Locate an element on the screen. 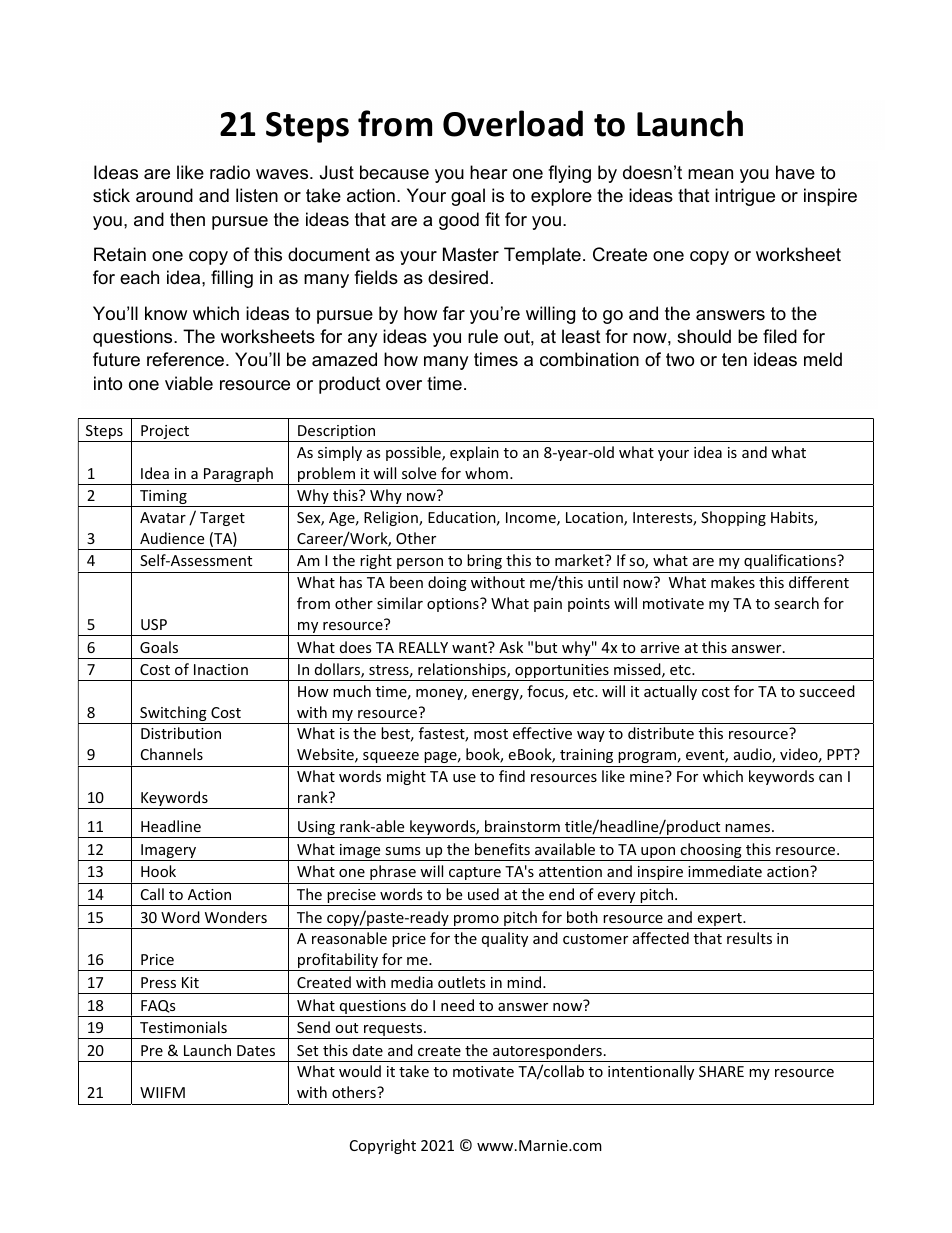 This screenshot has width=952, height=1233. Testimonials is located at coordinates (183, 1027).
